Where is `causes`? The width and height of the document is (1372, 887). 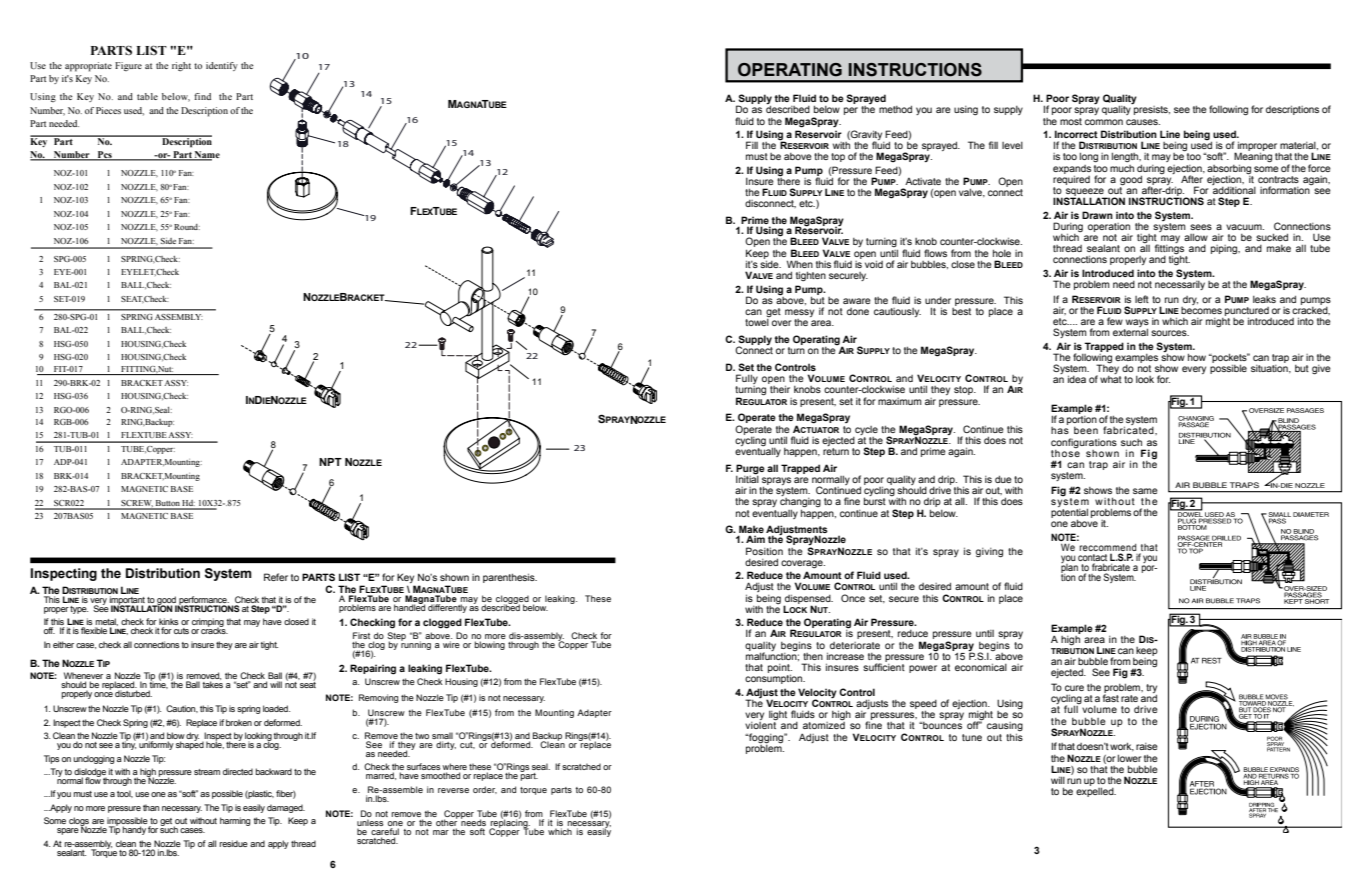 causes is located at coordinates (1143, 122).
